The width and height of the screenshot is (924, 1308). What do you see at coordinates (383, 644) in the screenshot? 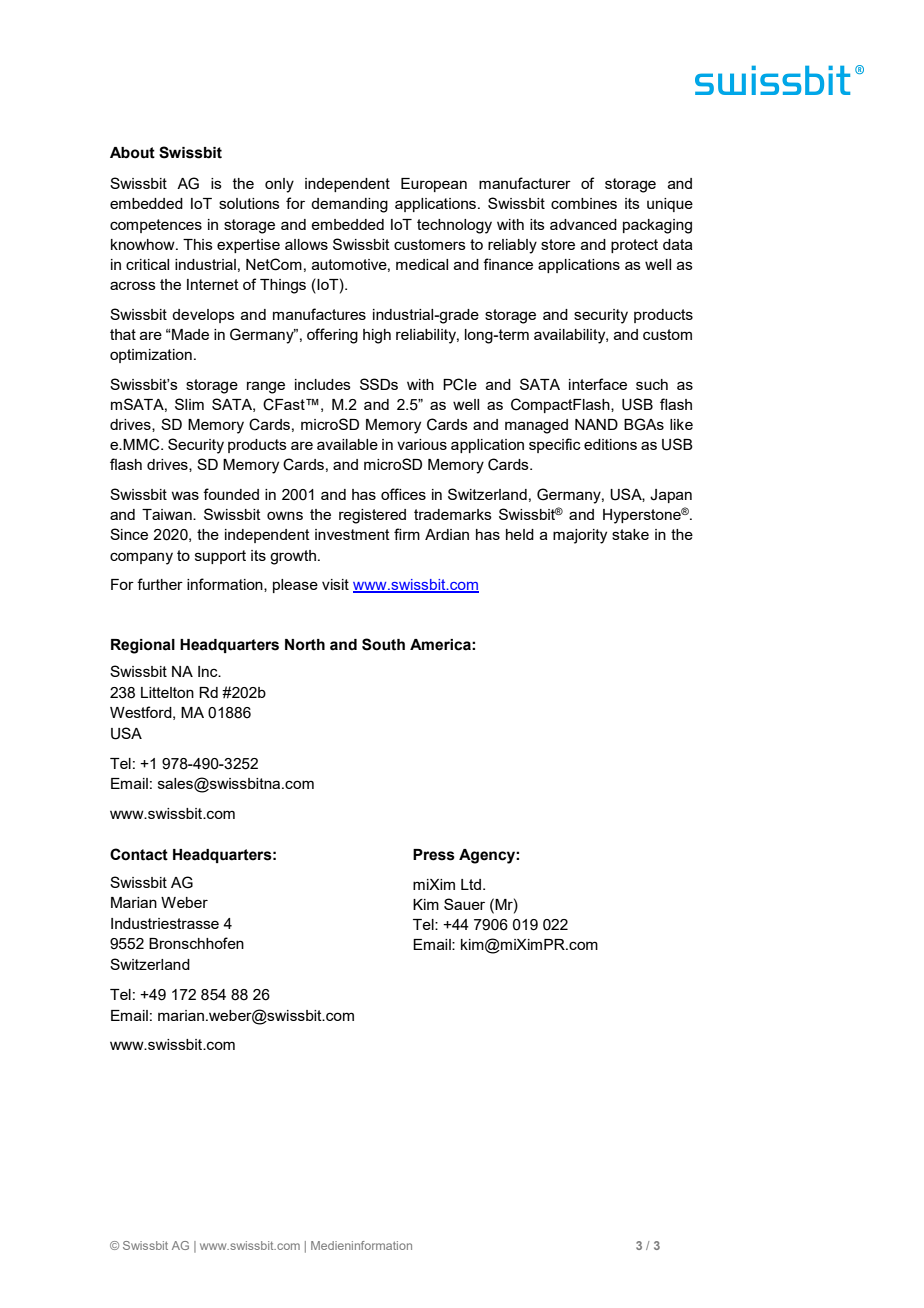
I see `South` at bounding box center [383, 644].
